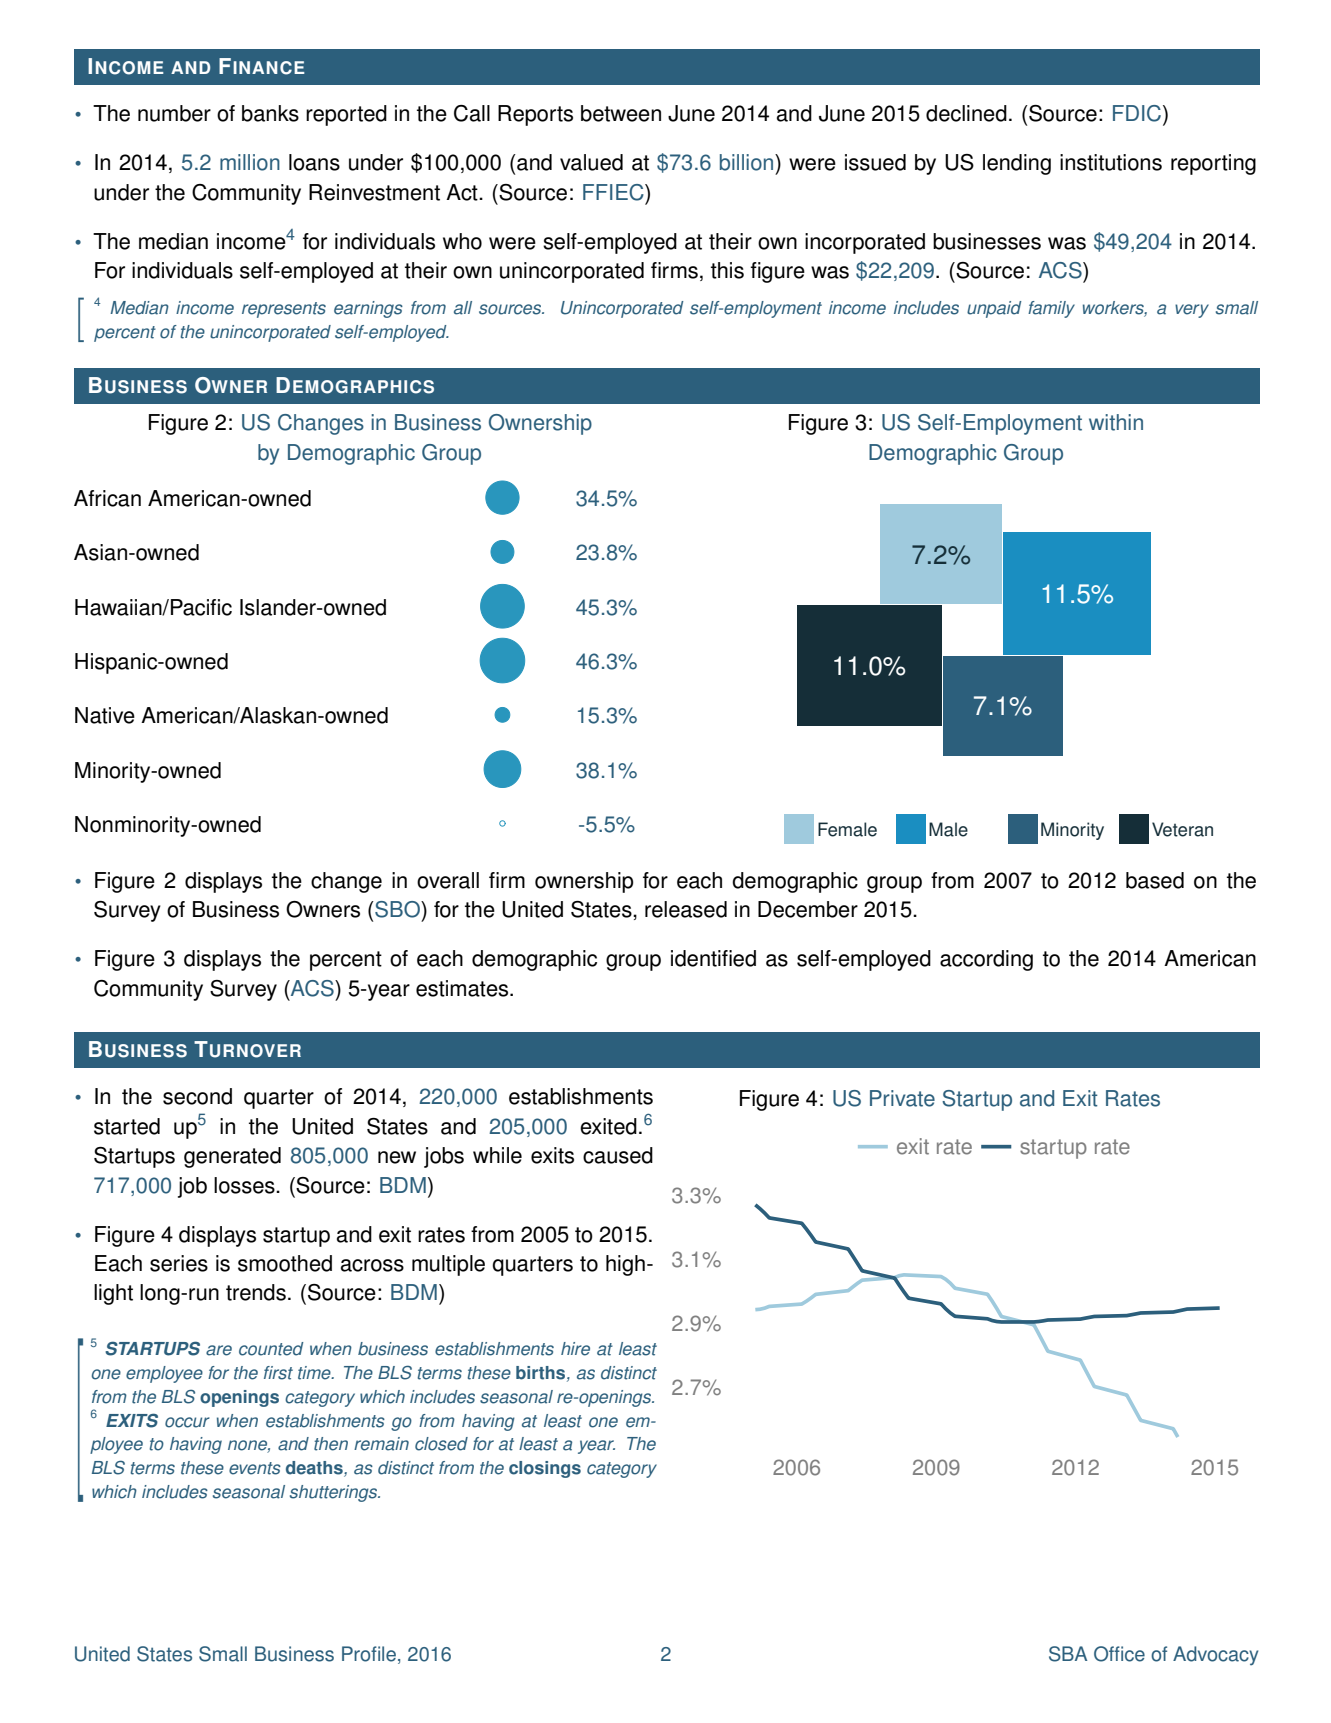  What do you see at coordinates (397, 909) in the document?
I see `SBO` at bounding box center [397, 909].
